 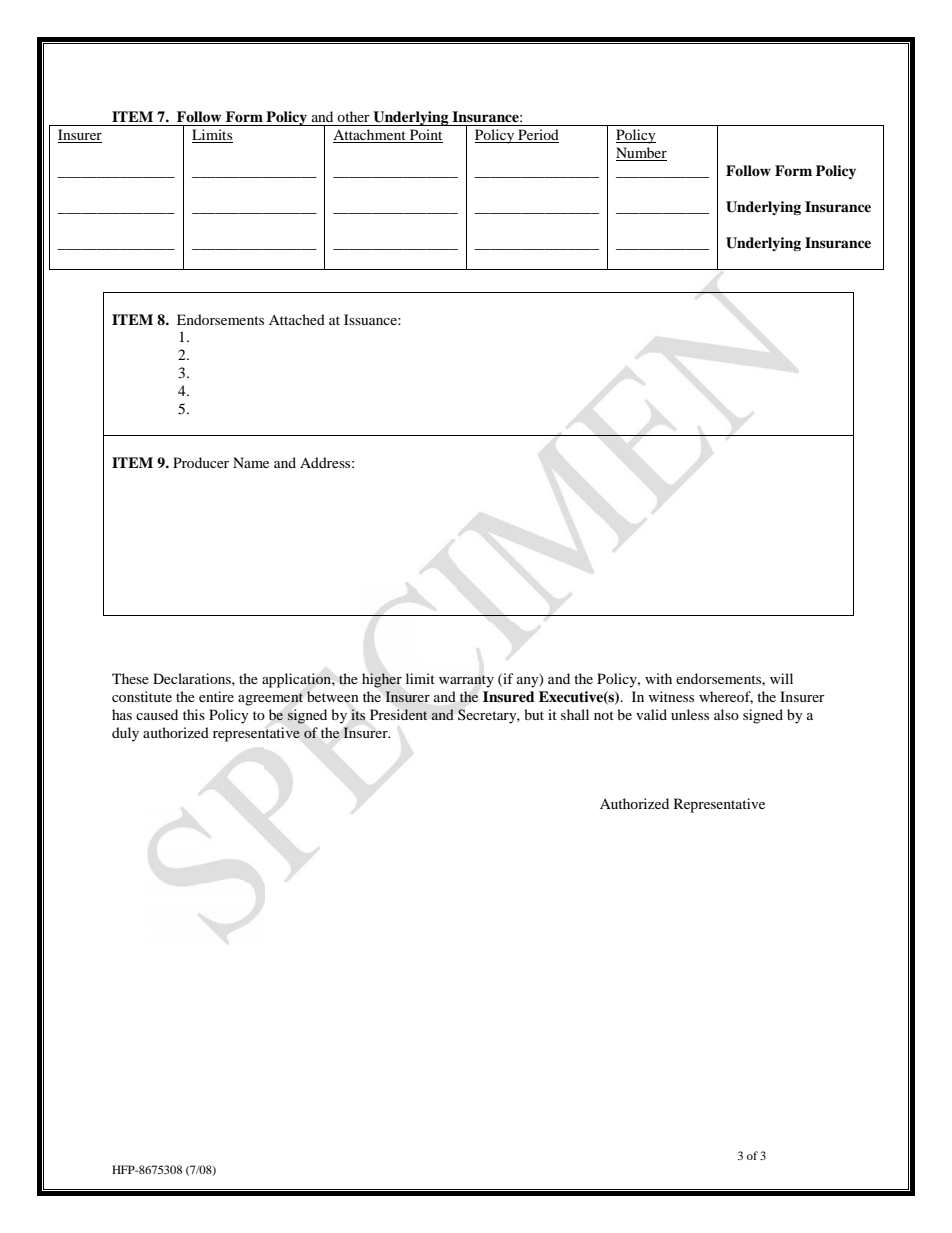 I want to click on Point, so click(x=425, y=136).
